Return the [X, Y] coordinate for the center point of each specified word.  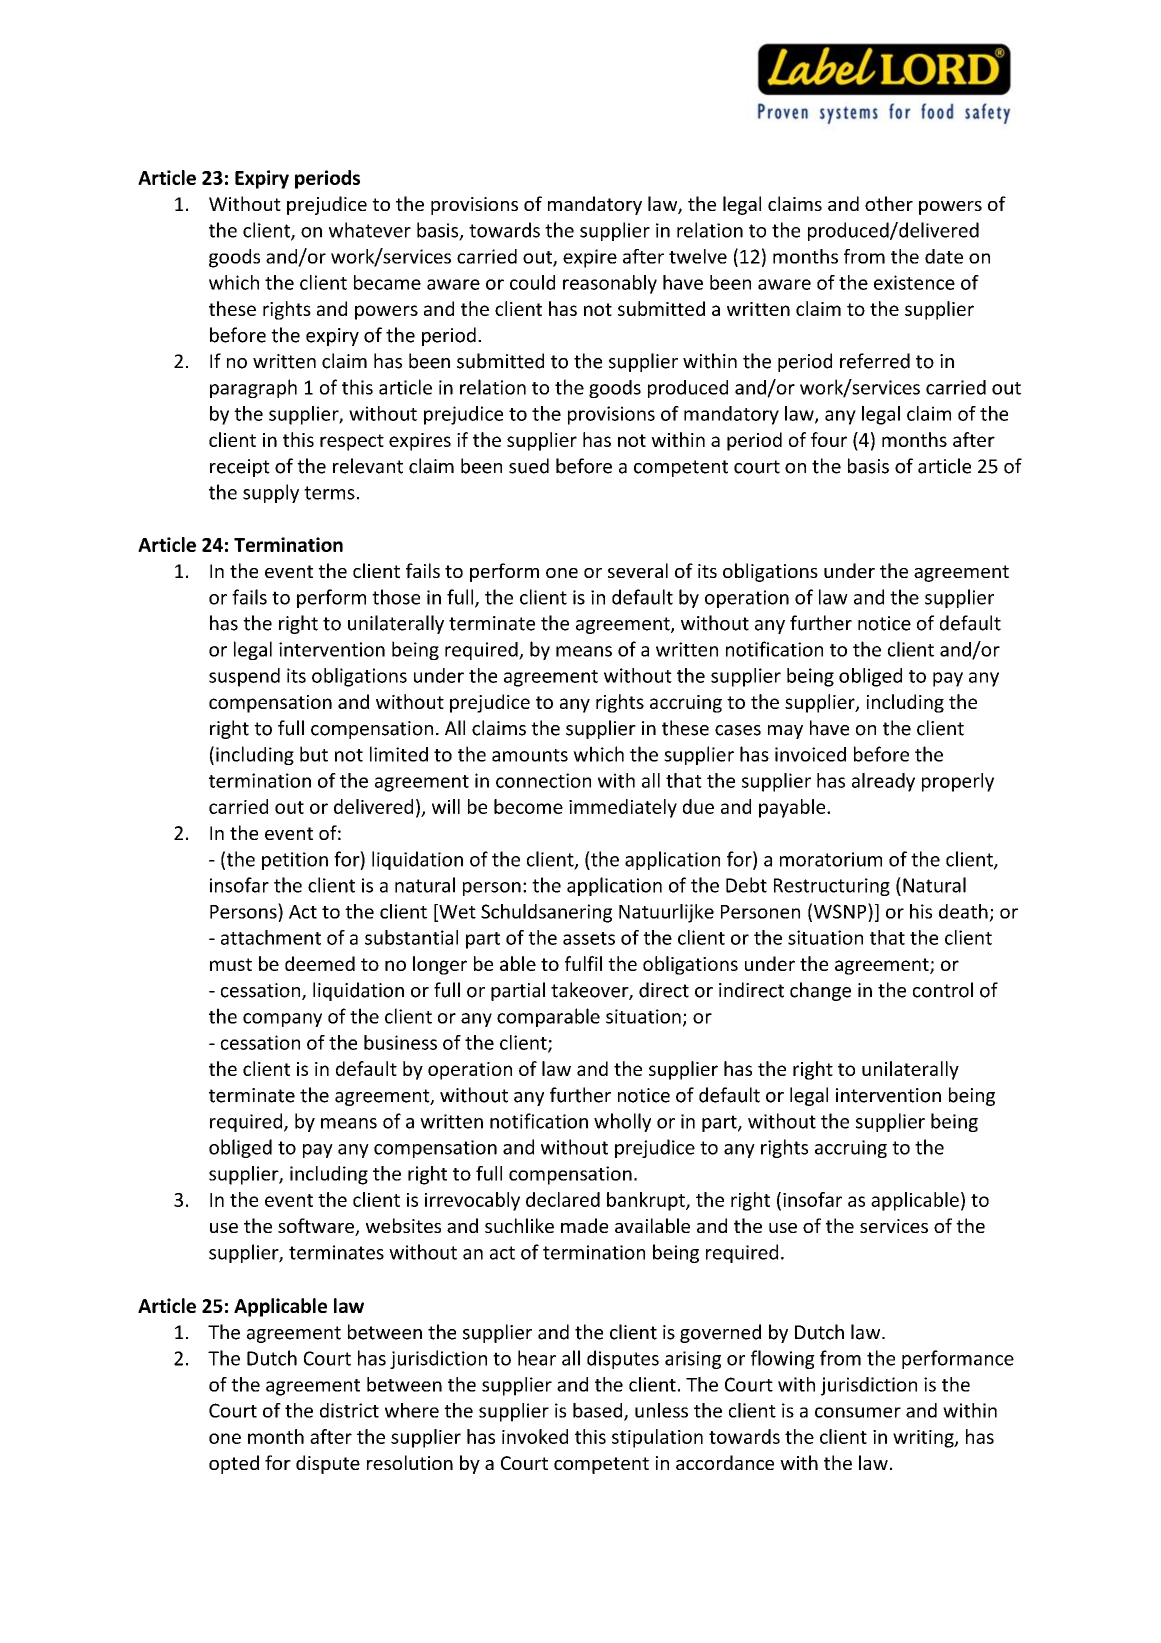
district [349, 1410]
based [599, 1411]
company [282, 1020]
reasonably [610, 284]
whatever [370, 230]
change [820, 991]
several [638, 570]
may [785, 732]
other [889, 203]
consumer [858, 1412]
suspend [244, 677]
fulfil [583, 963]
